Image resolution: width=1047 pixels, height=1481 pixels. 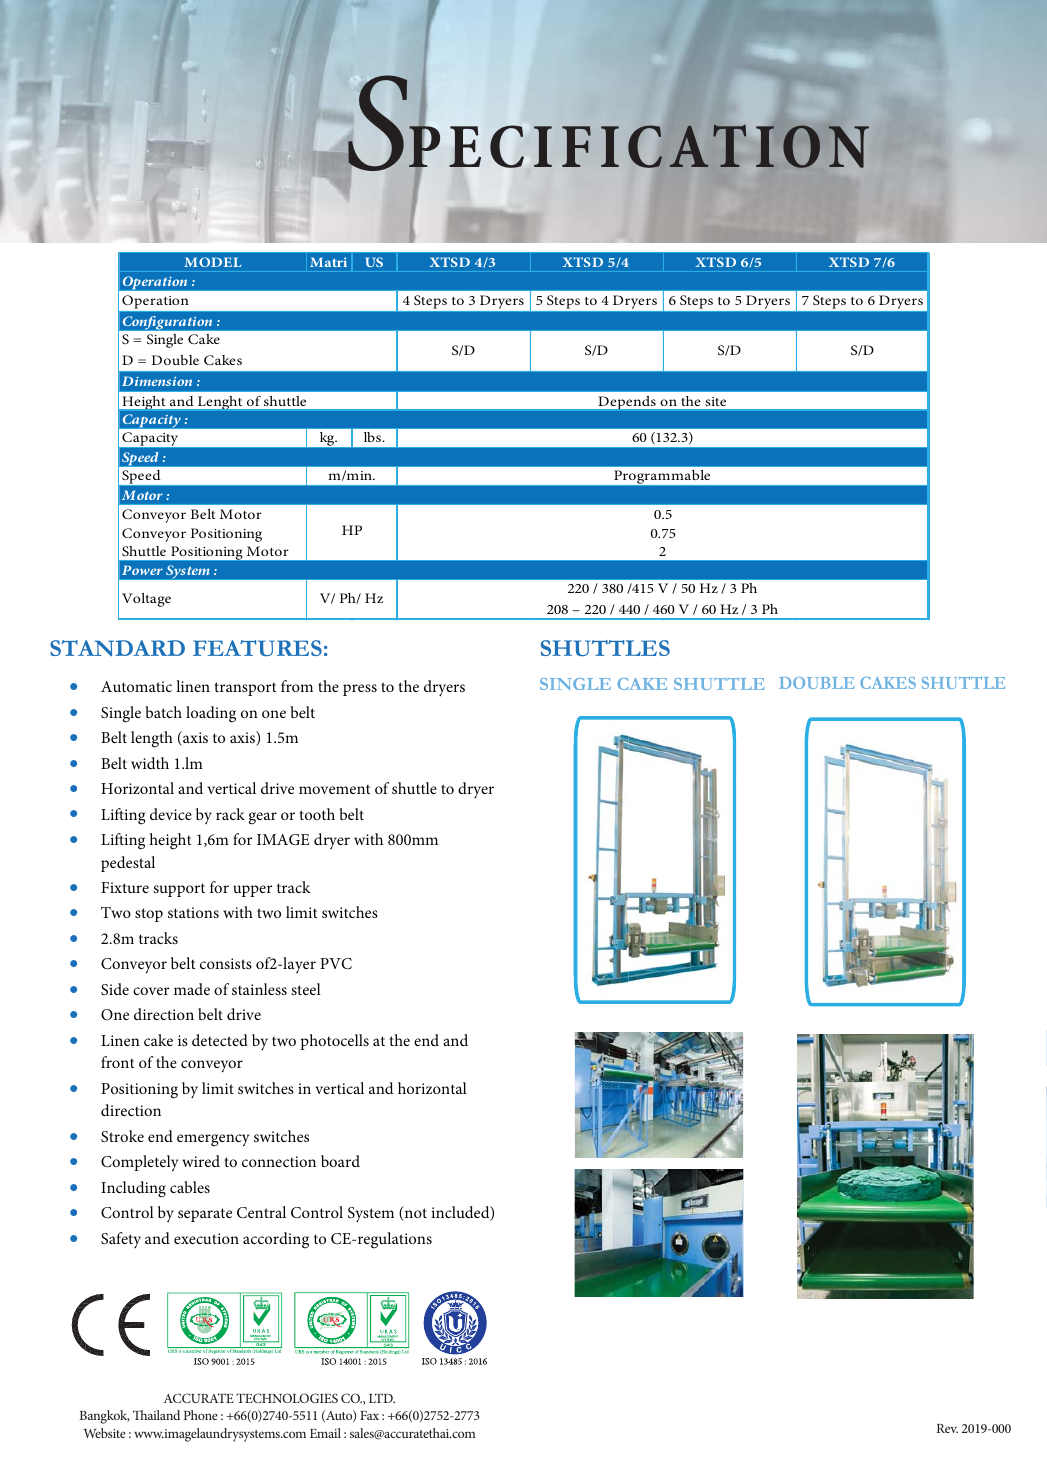 I want to click on Phone, so click(x=201, y=1415).
